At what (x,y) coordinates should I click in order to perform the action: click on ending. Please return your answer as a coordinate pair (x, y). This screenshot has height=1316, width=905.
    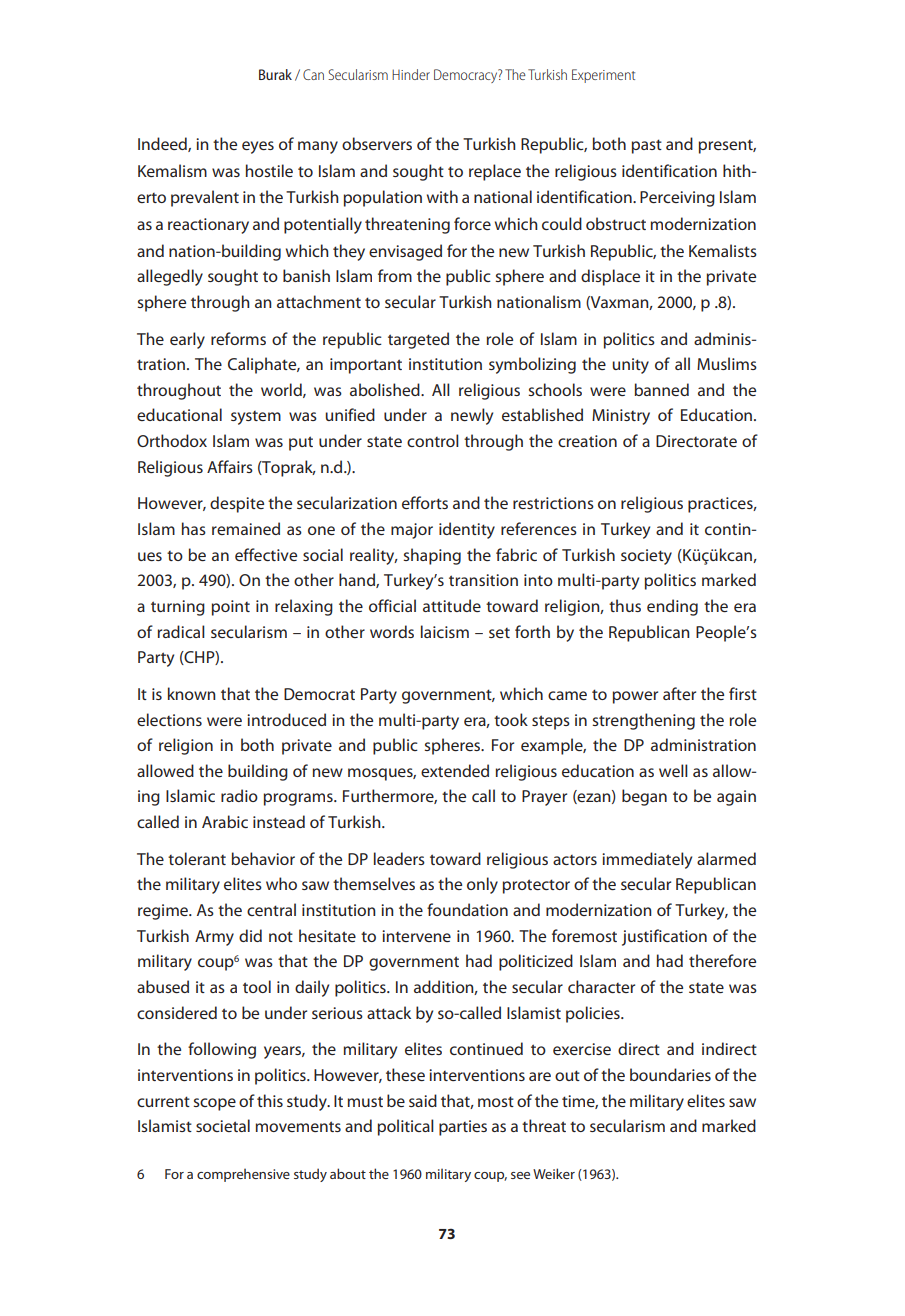
    Looking at the image, I should click on (672, 607).
